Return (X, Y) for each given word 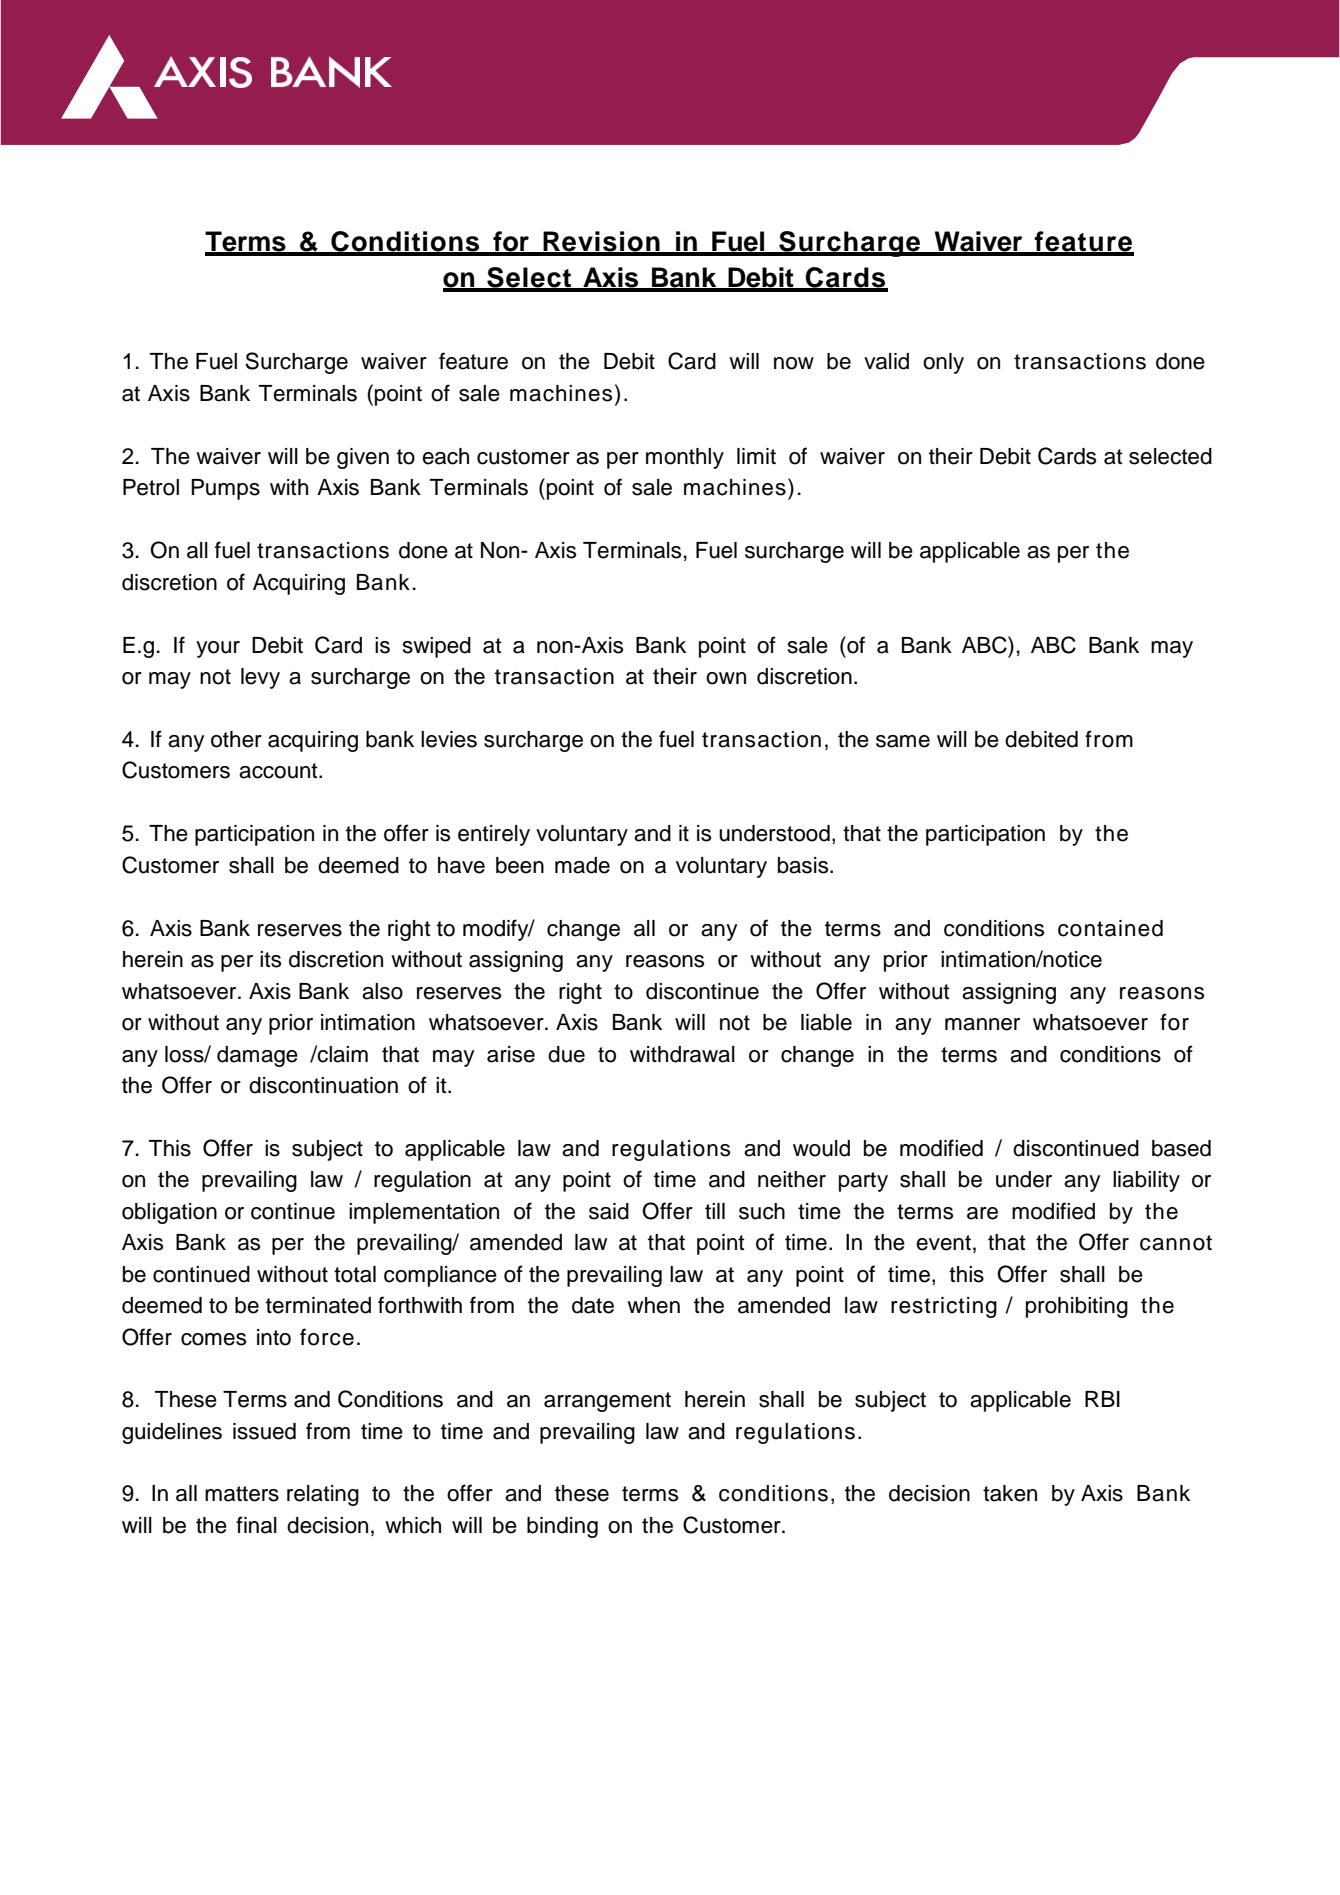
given (363, 458)
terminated (318, 1305)
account (279, 771)
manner (982, 1024)
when (653, 1305)
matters (242, 1494)
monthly (685, 458)
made (582, 865)
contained (1110, 928)
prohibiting (1077, 1307)
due (566, 1054)
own (726, 678)
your (218, 649)
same (903, 741)
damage (257, 1056)
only (943, 363)
